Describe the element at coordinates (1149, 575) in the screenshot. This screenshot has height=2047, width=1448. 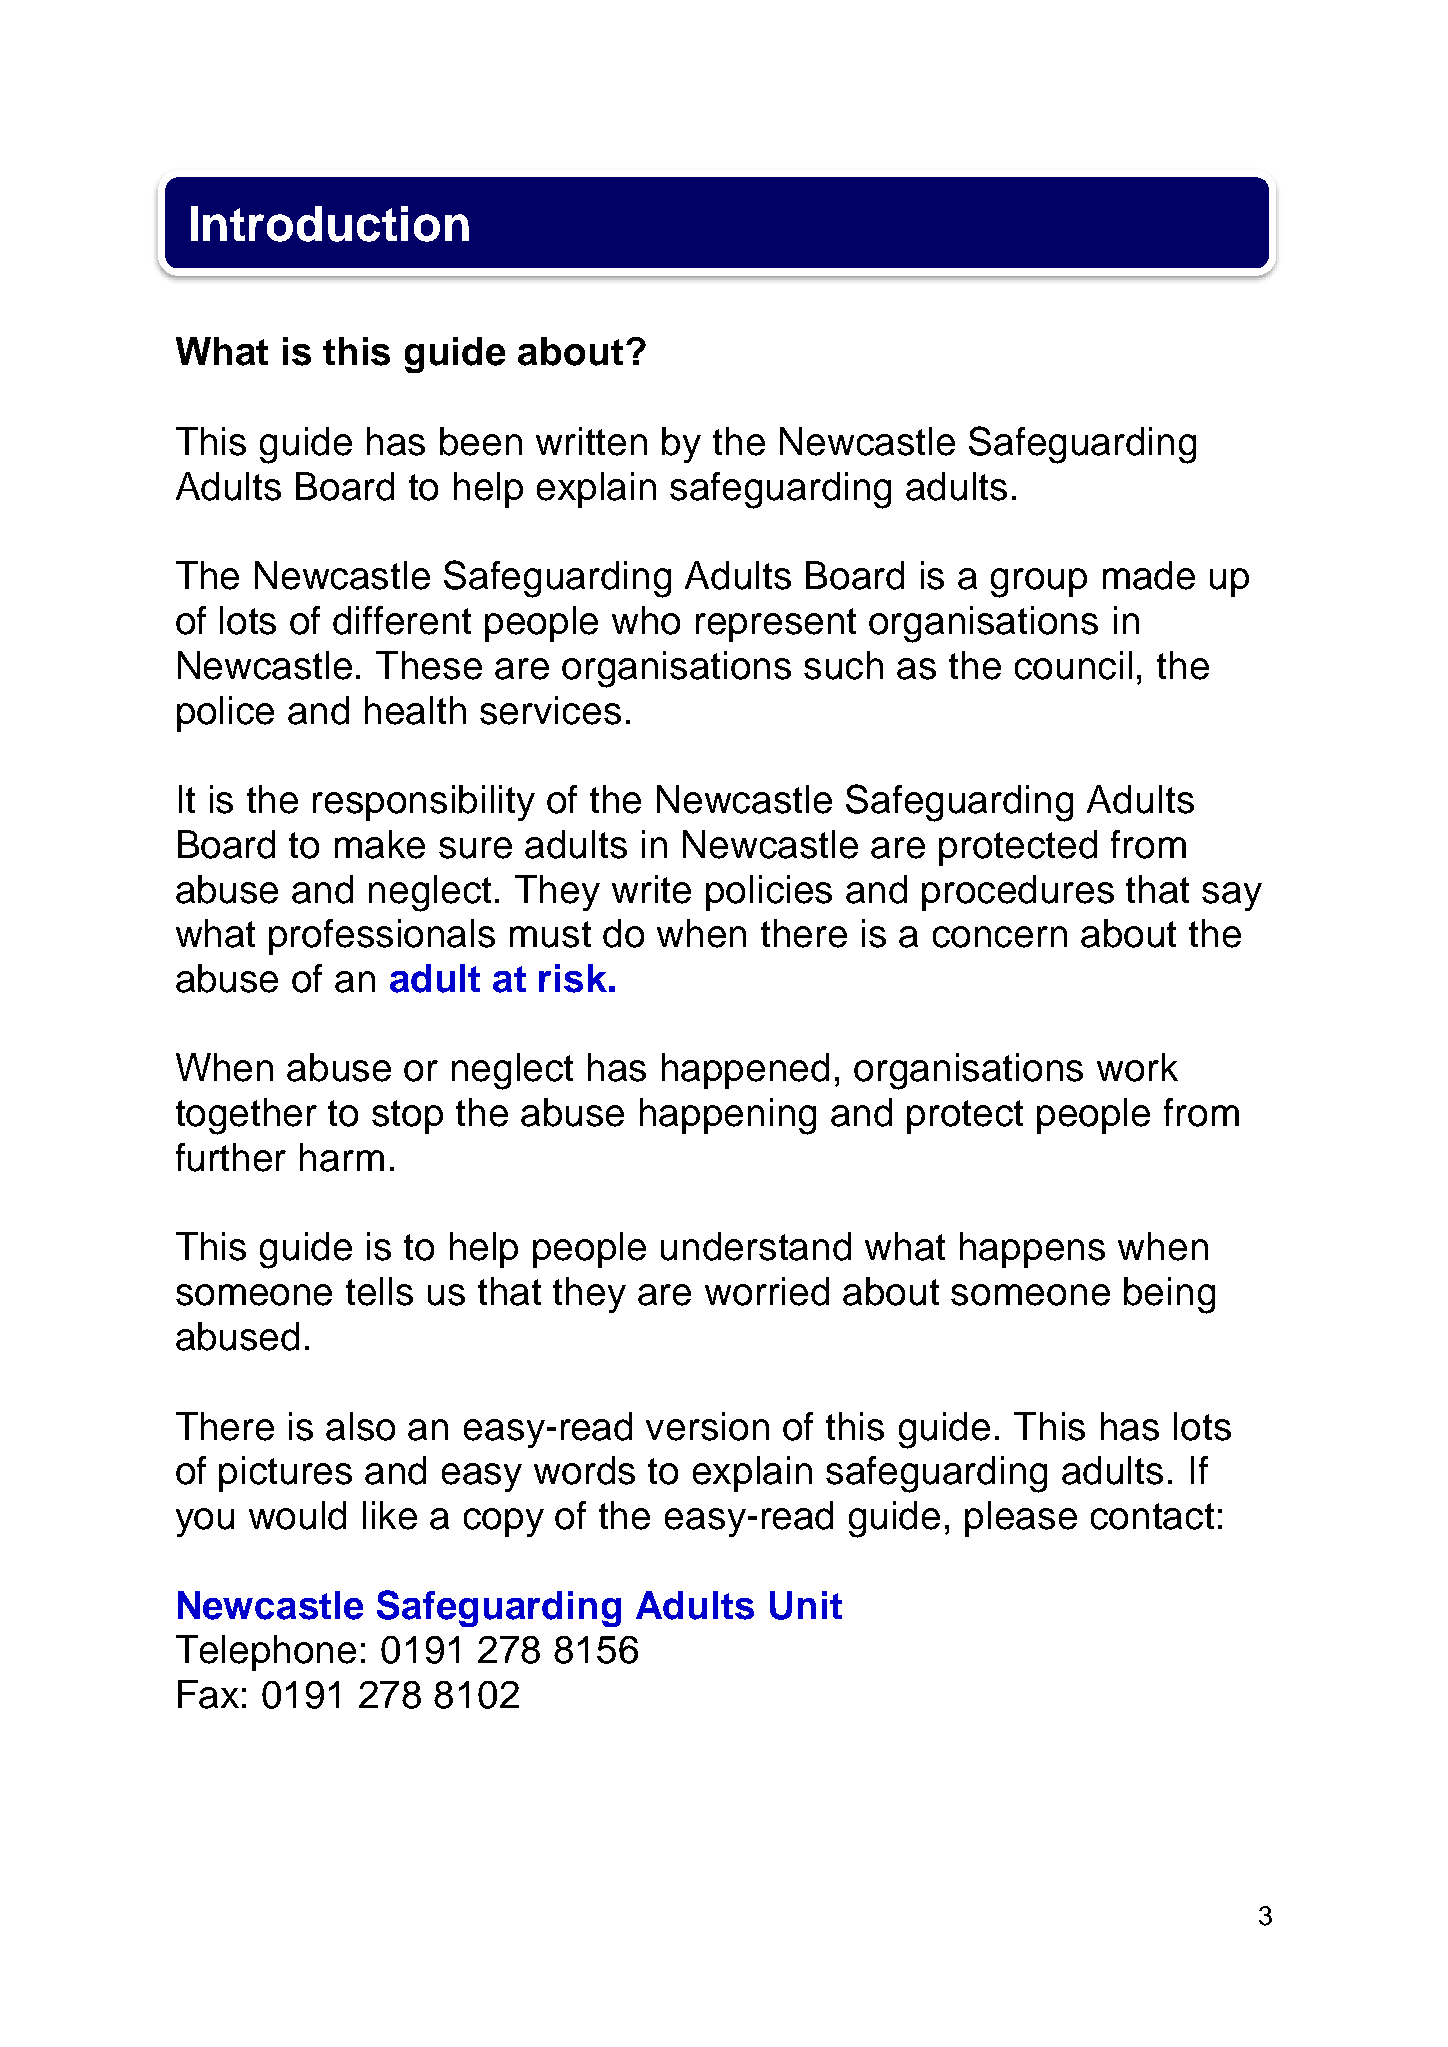
I see `made` at that location.
